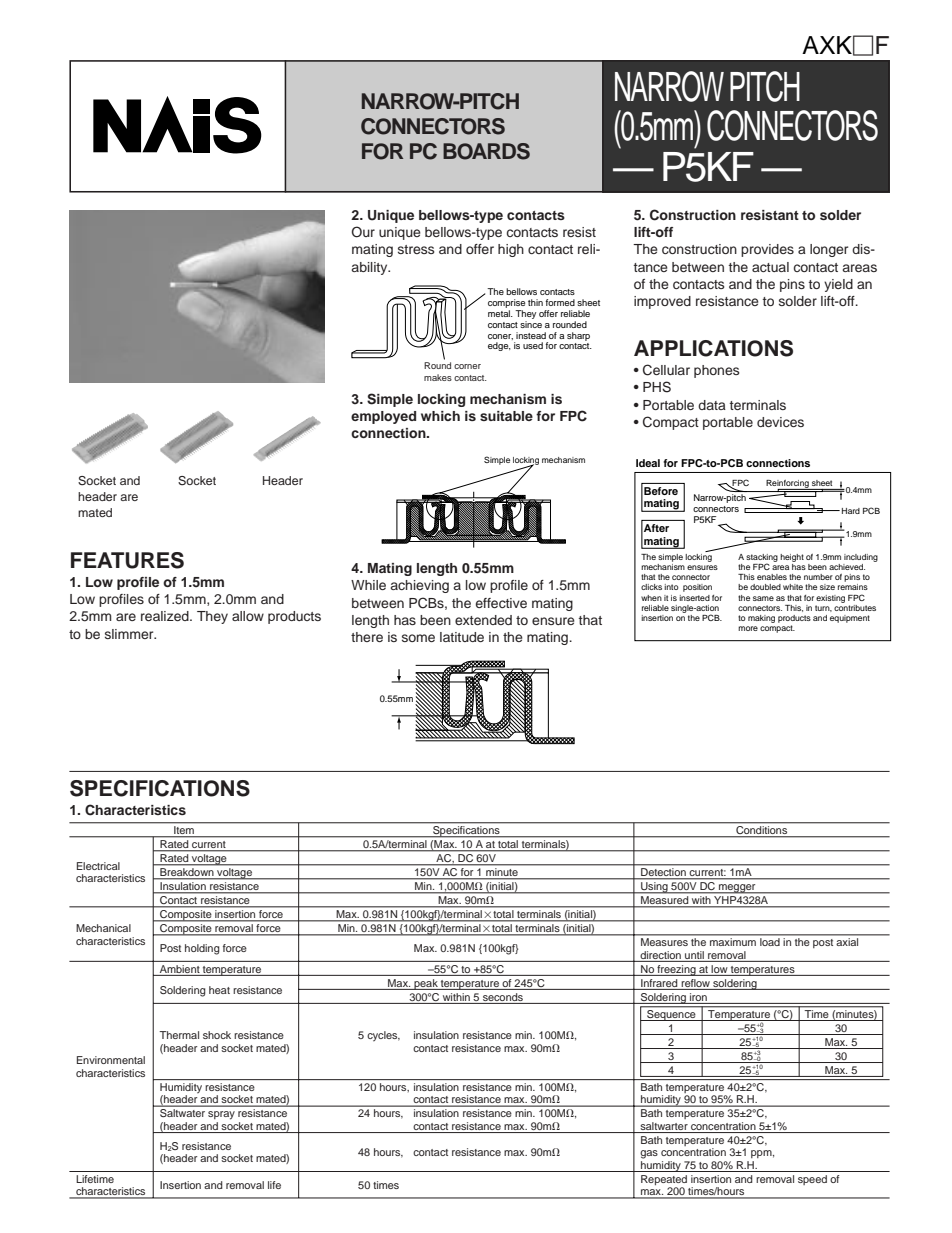  Describe the element at coordinates (221, 1115) in the screenshot. I see `spray` at that location.
